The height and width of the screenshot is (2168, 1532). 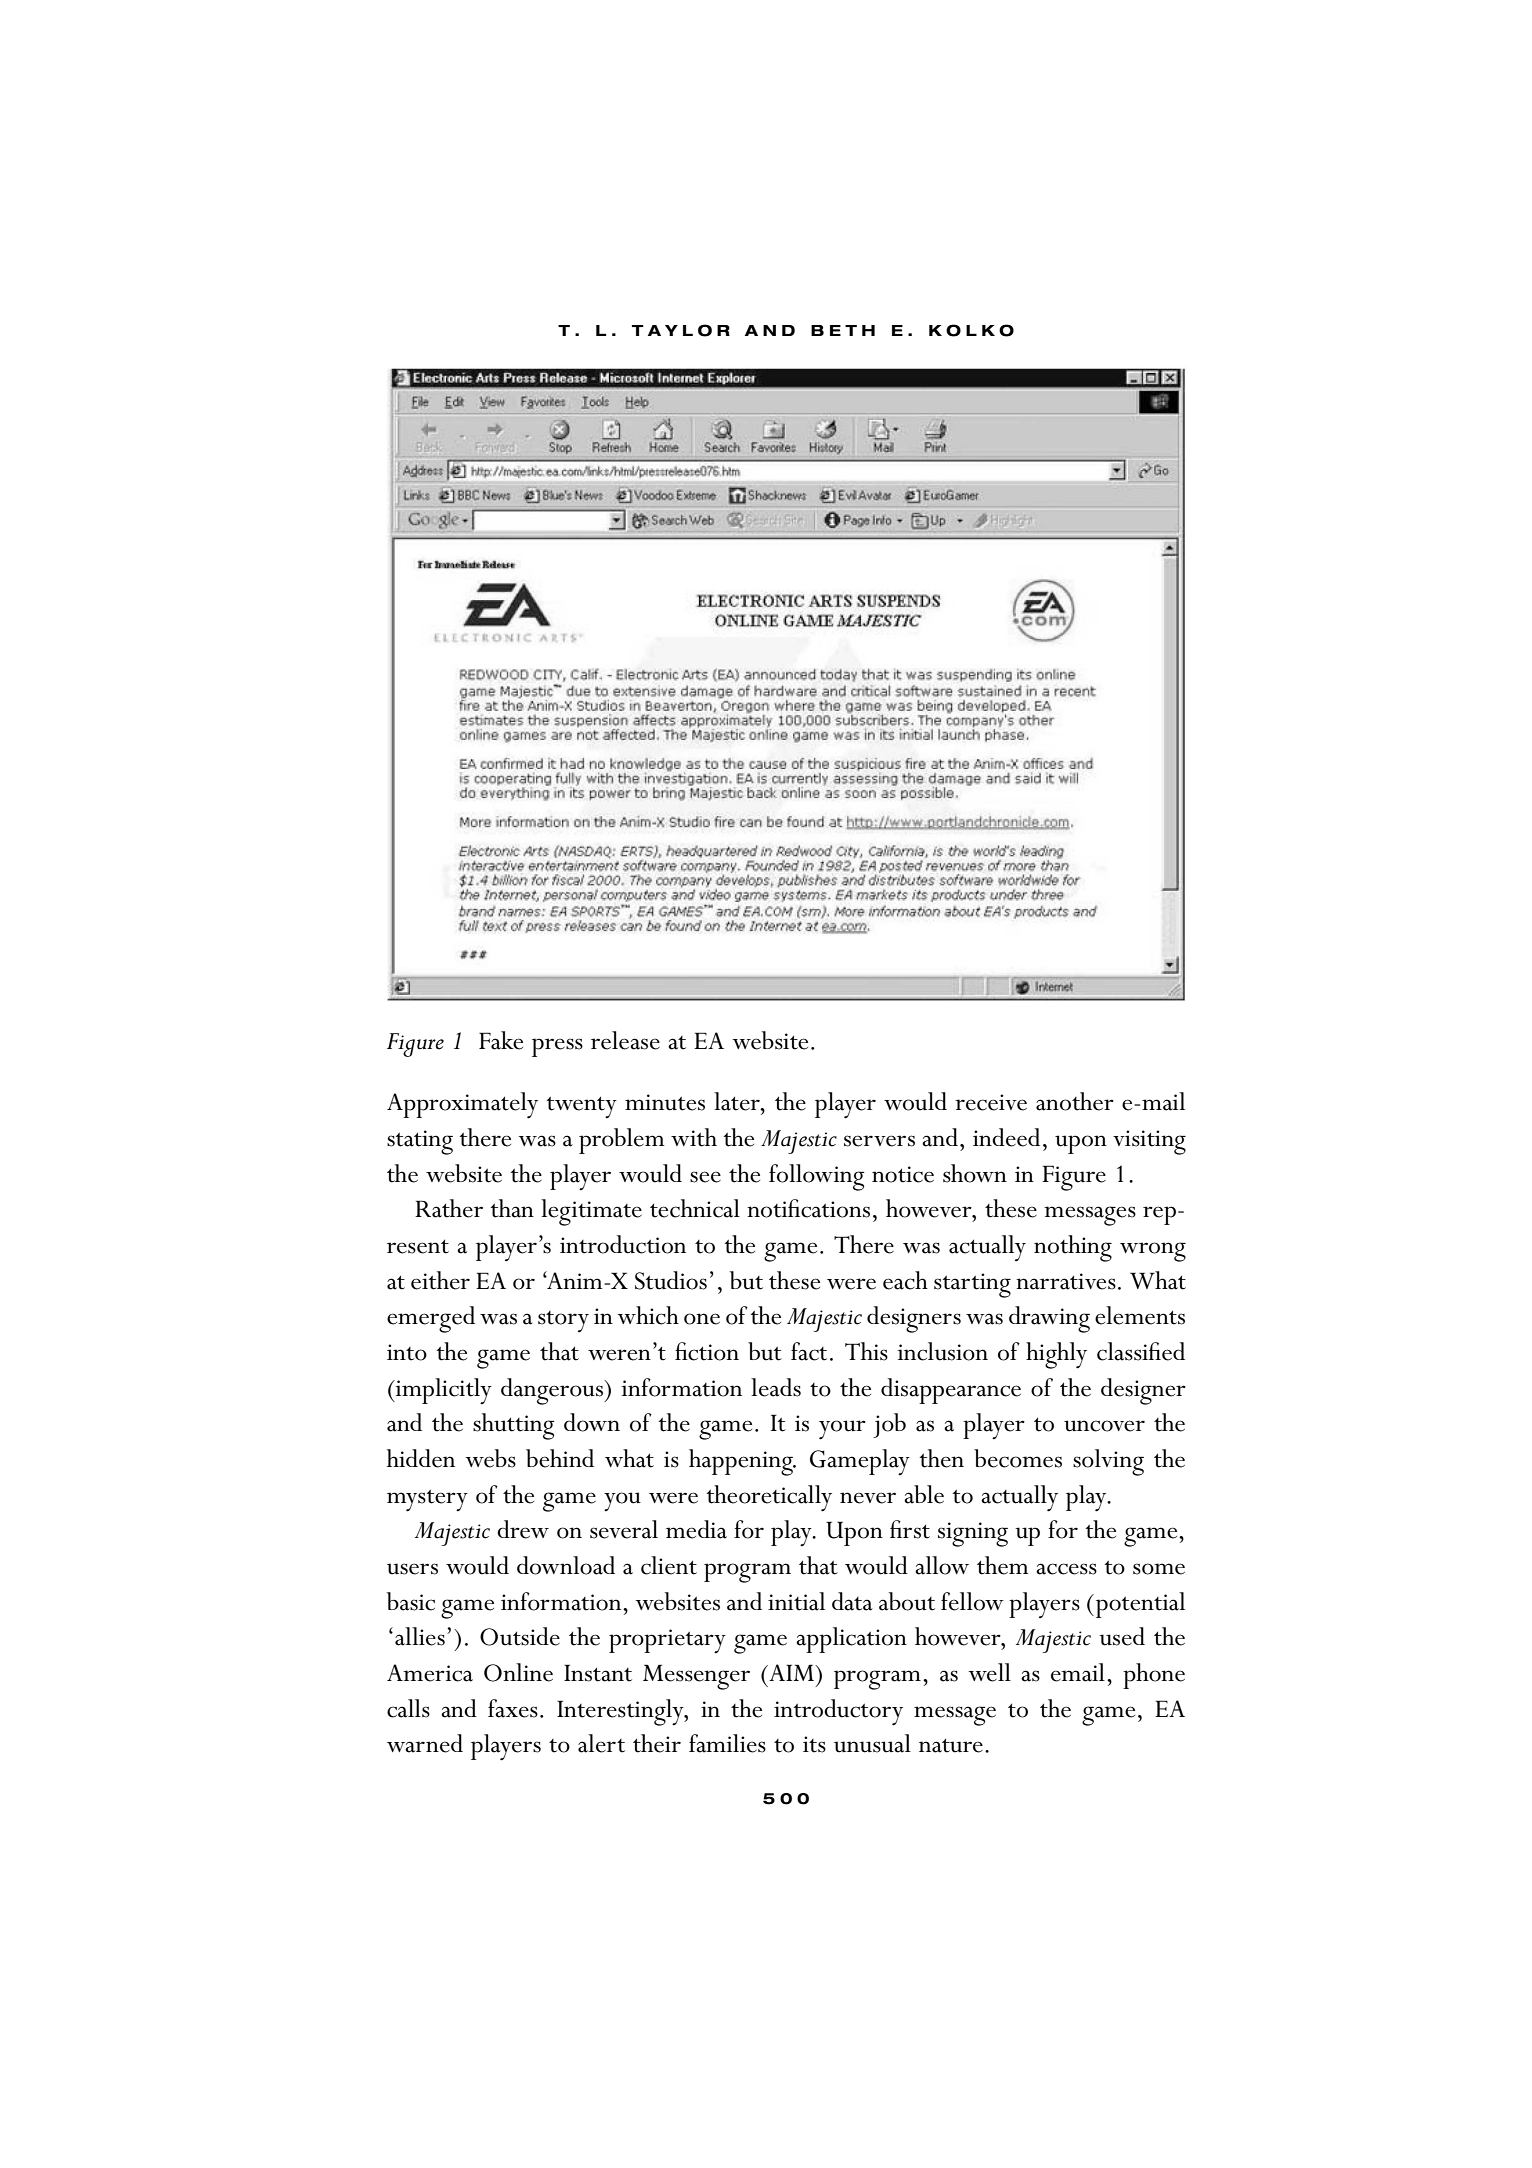 I want to click on AIM, so click(x=792, y=1672).
